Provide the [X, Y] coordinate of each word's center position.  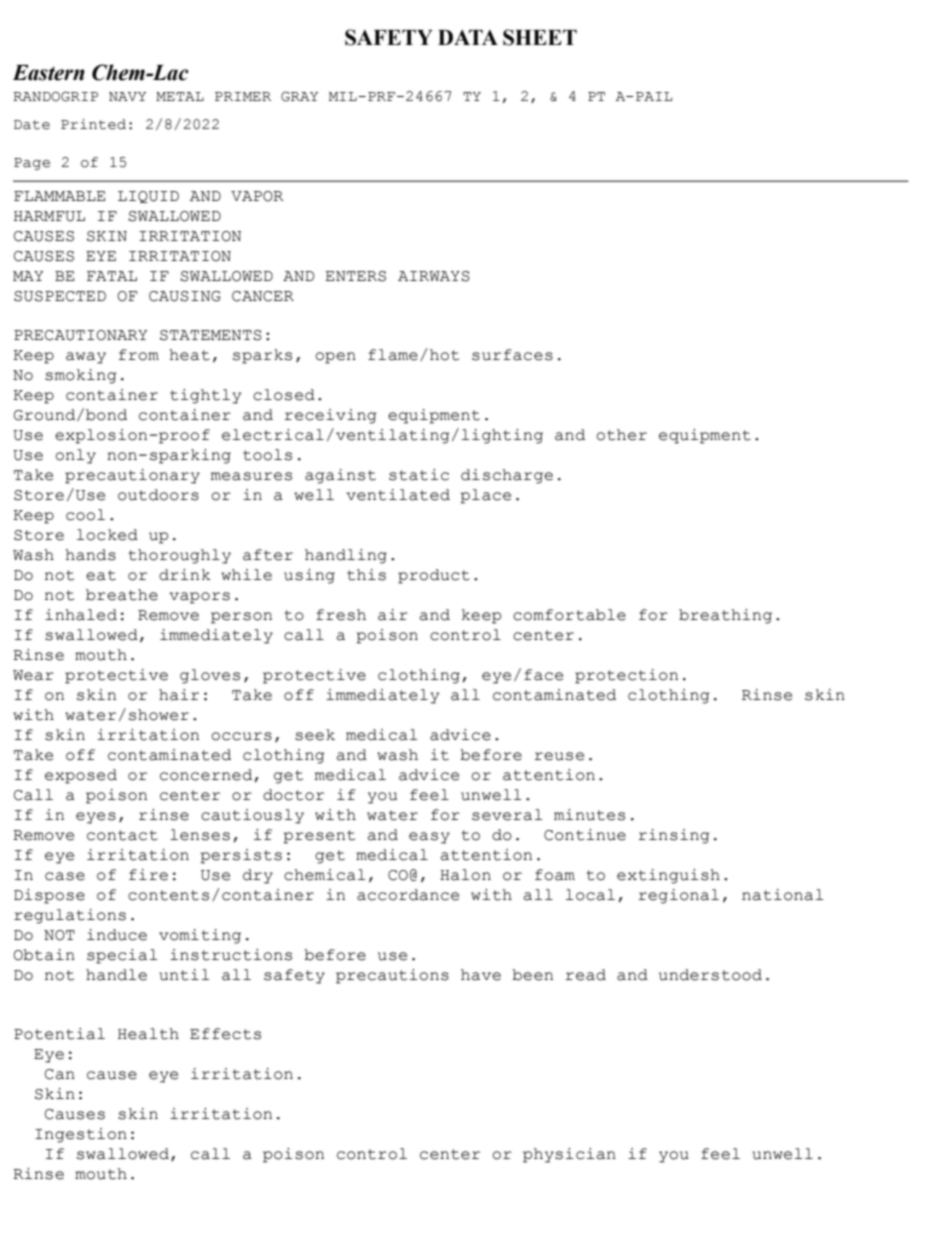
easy [429, 838]
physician [569, 1155]
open [335, 358]
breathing [725, 616]
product [434, 576]
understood [710, 975]
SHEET [540, 37]
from [139, 355]
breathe [122, 595]
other [621, 435]
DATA [468, 37]
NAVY [127, 96]
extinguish [668, 876]
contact [122, 835]
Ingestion [81, 1135]
